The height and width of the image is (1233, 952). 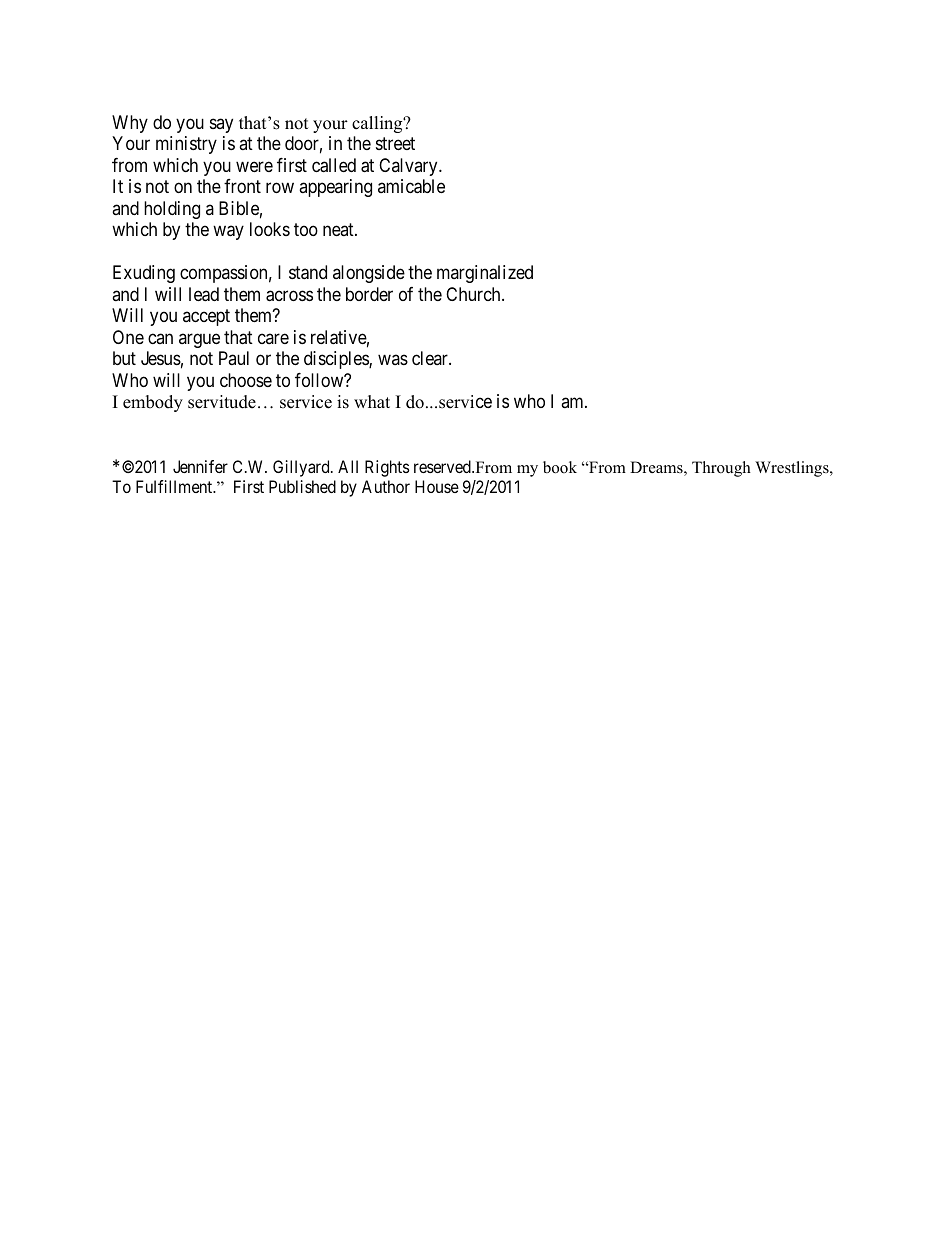 What do you see at coordinates (395, 143) in the image?
I see `street` at bounding box center [395, 143].
